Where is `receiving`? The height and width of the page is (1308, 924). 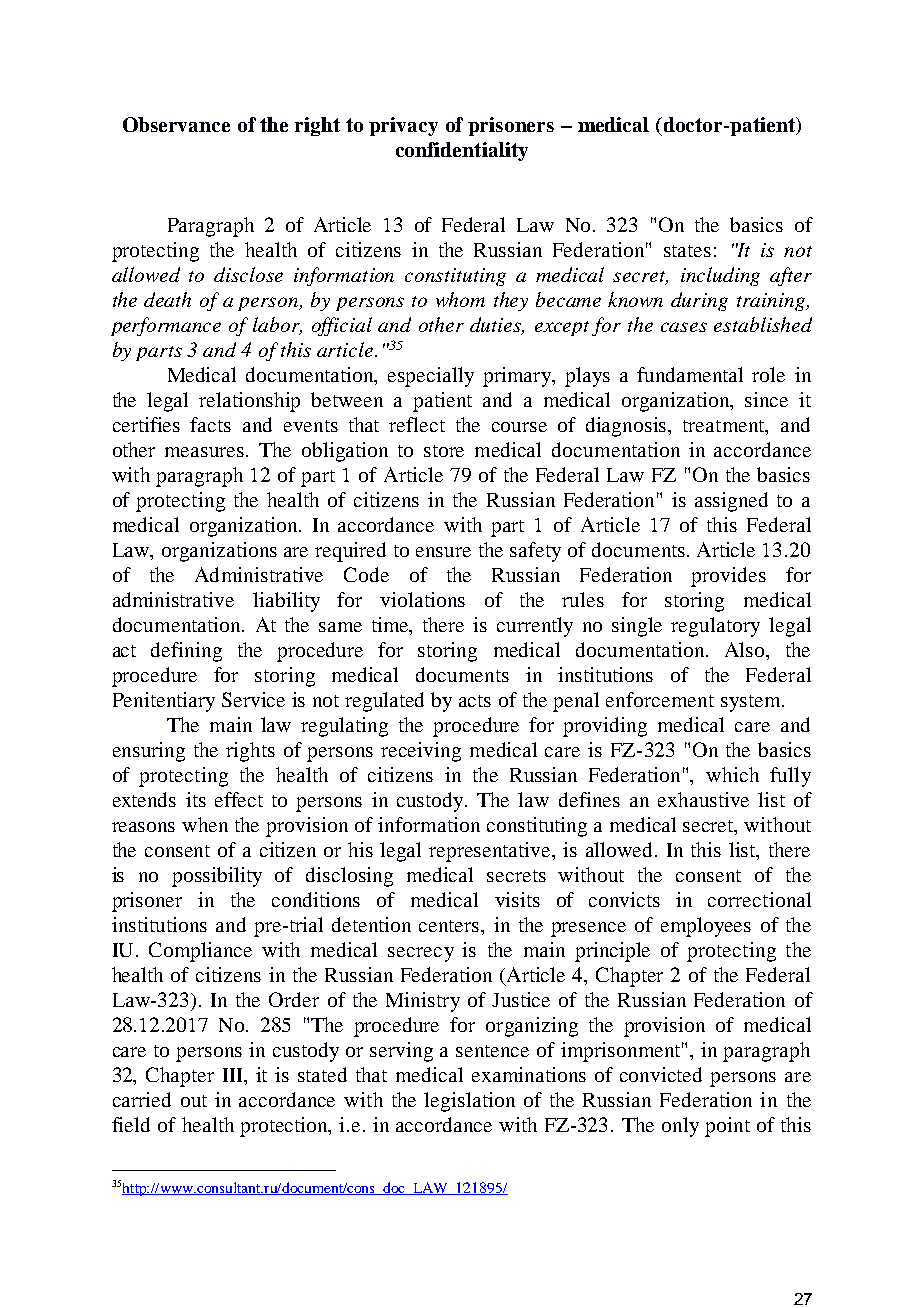 receiving is located at coordinates (421, 752).
